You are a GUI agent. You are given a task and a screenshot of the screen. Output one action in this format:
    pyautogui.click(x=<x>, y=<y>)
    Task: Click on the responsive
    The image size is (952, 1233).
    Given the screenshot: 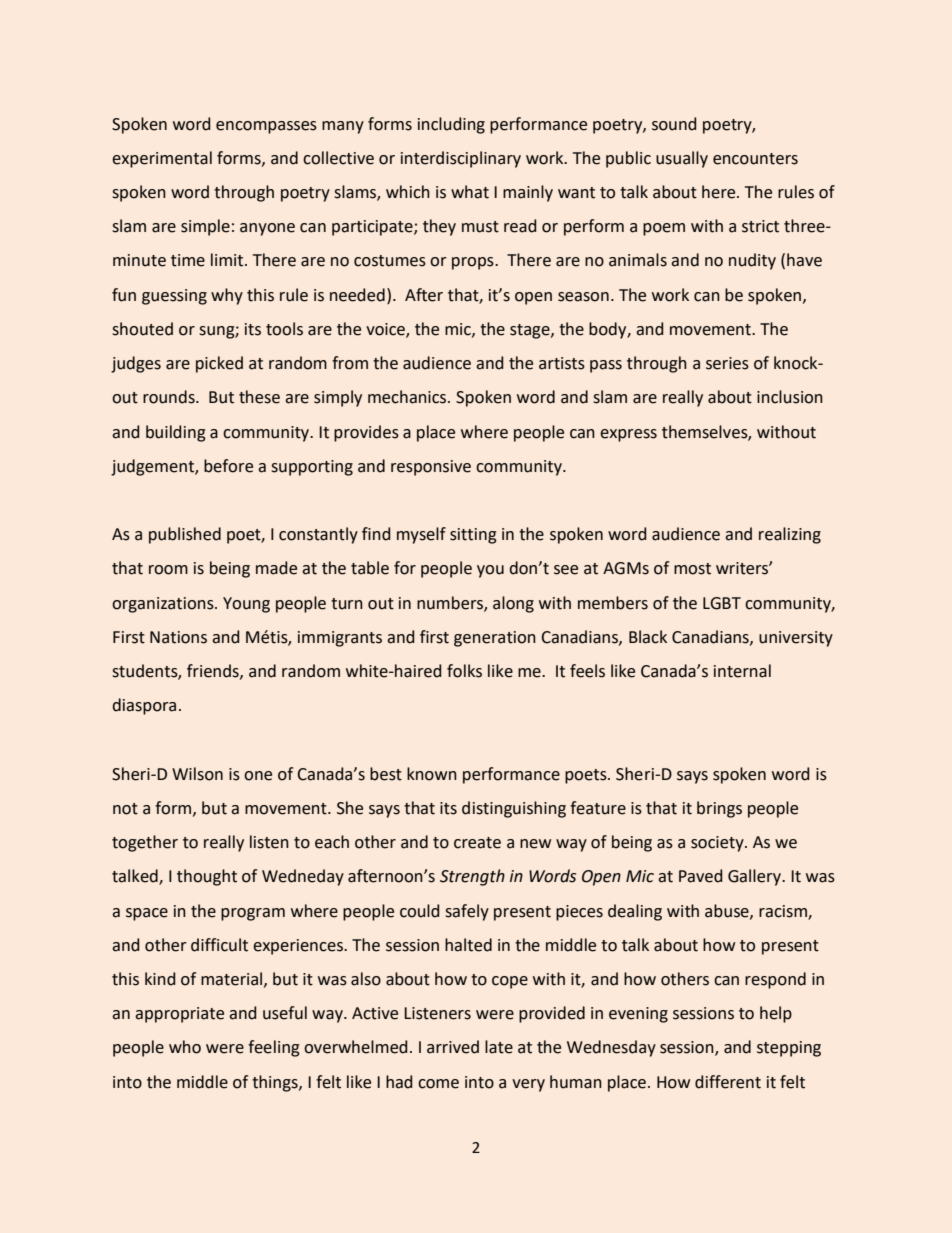 What is the action you would take?
    pyautogui.click(x=431, y=468)
